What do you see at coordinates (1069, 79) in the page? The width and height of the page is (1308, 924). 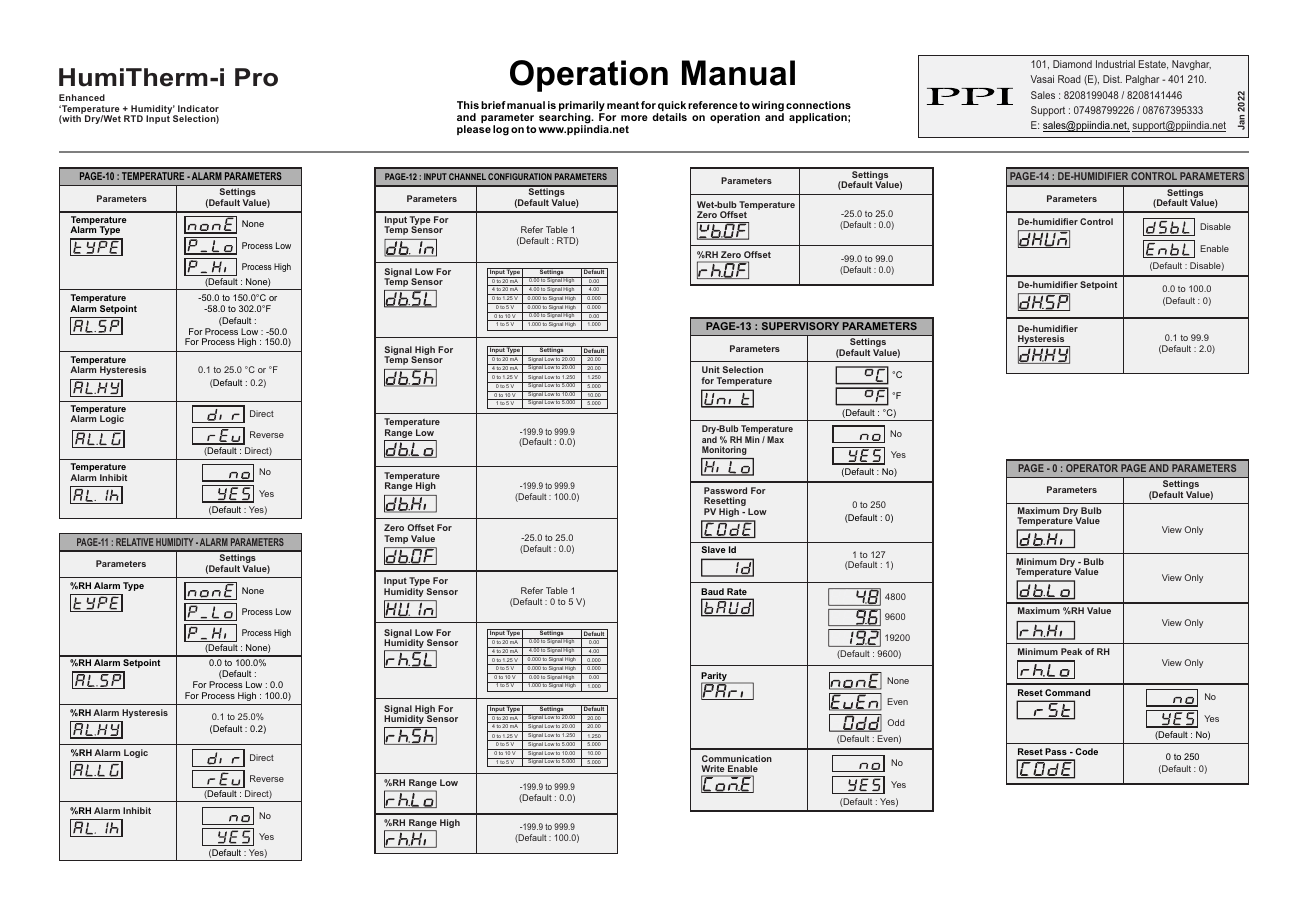 I see `Road` at bounding box center [1069, 79].
